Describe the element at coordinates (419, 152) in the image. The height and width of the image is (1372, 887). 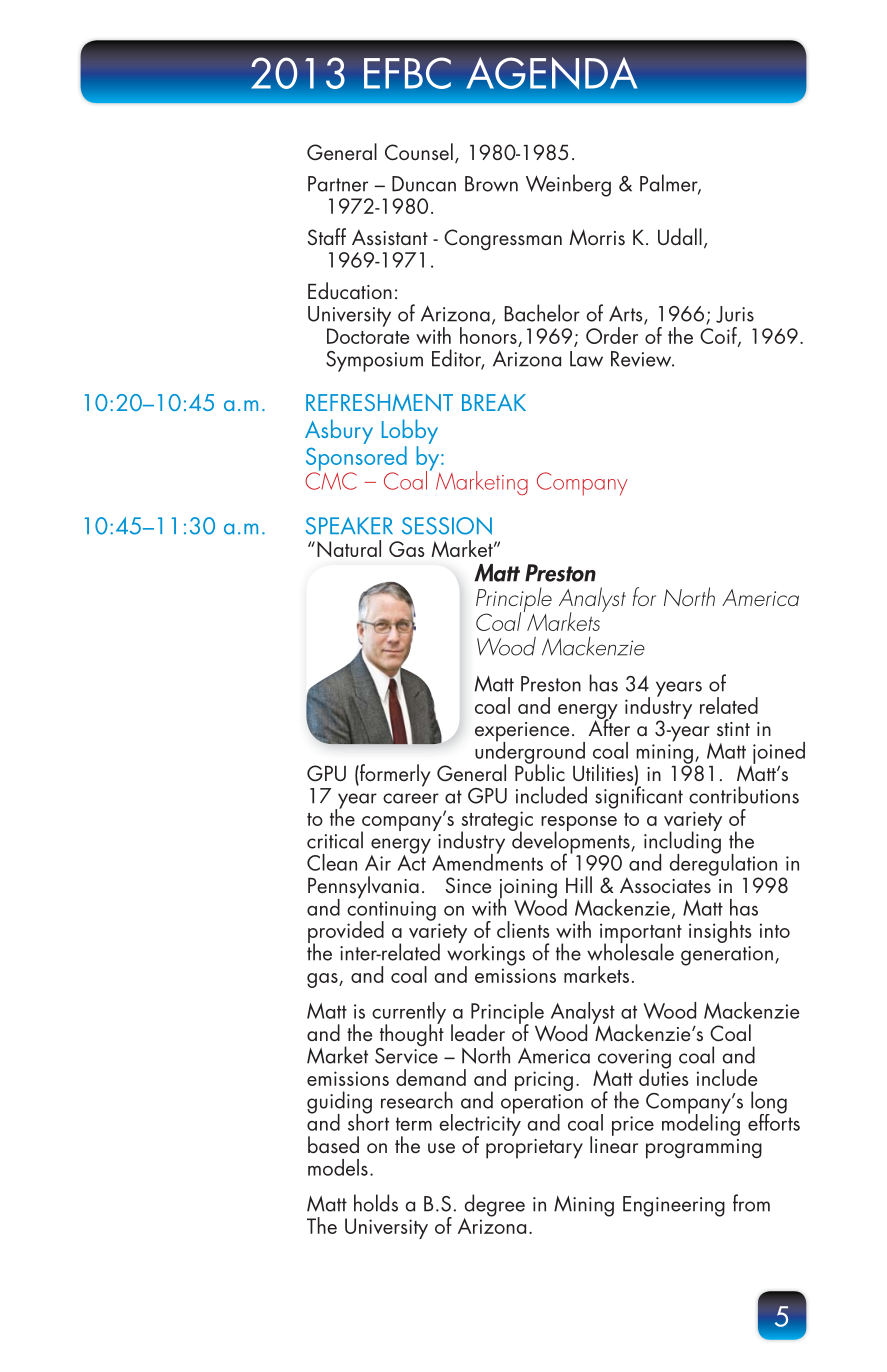
I see `Counsel` at that location.
